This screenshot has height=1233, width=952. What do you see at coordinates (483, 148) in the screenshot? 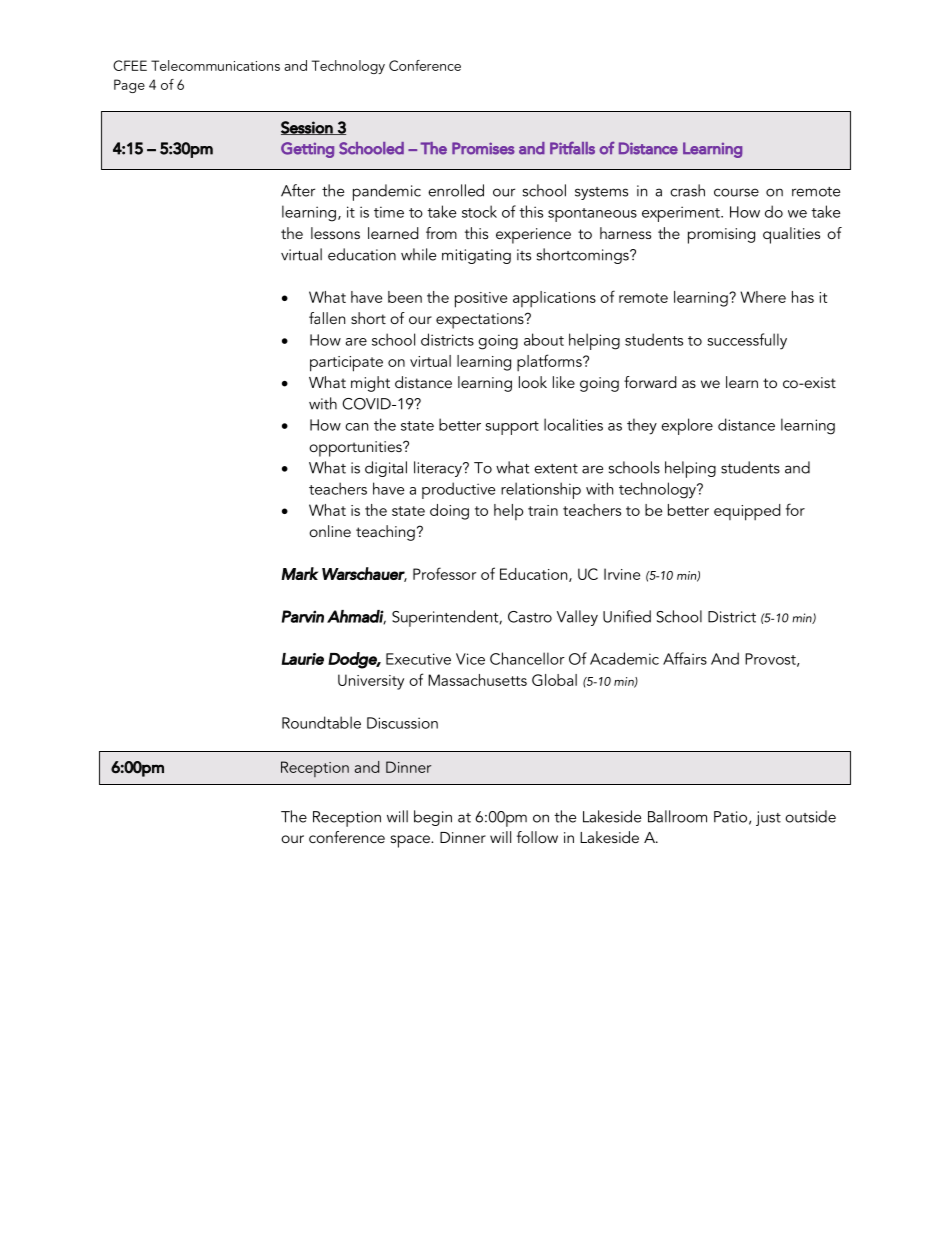
I see `Promises` at bounding box center [483, 148].
